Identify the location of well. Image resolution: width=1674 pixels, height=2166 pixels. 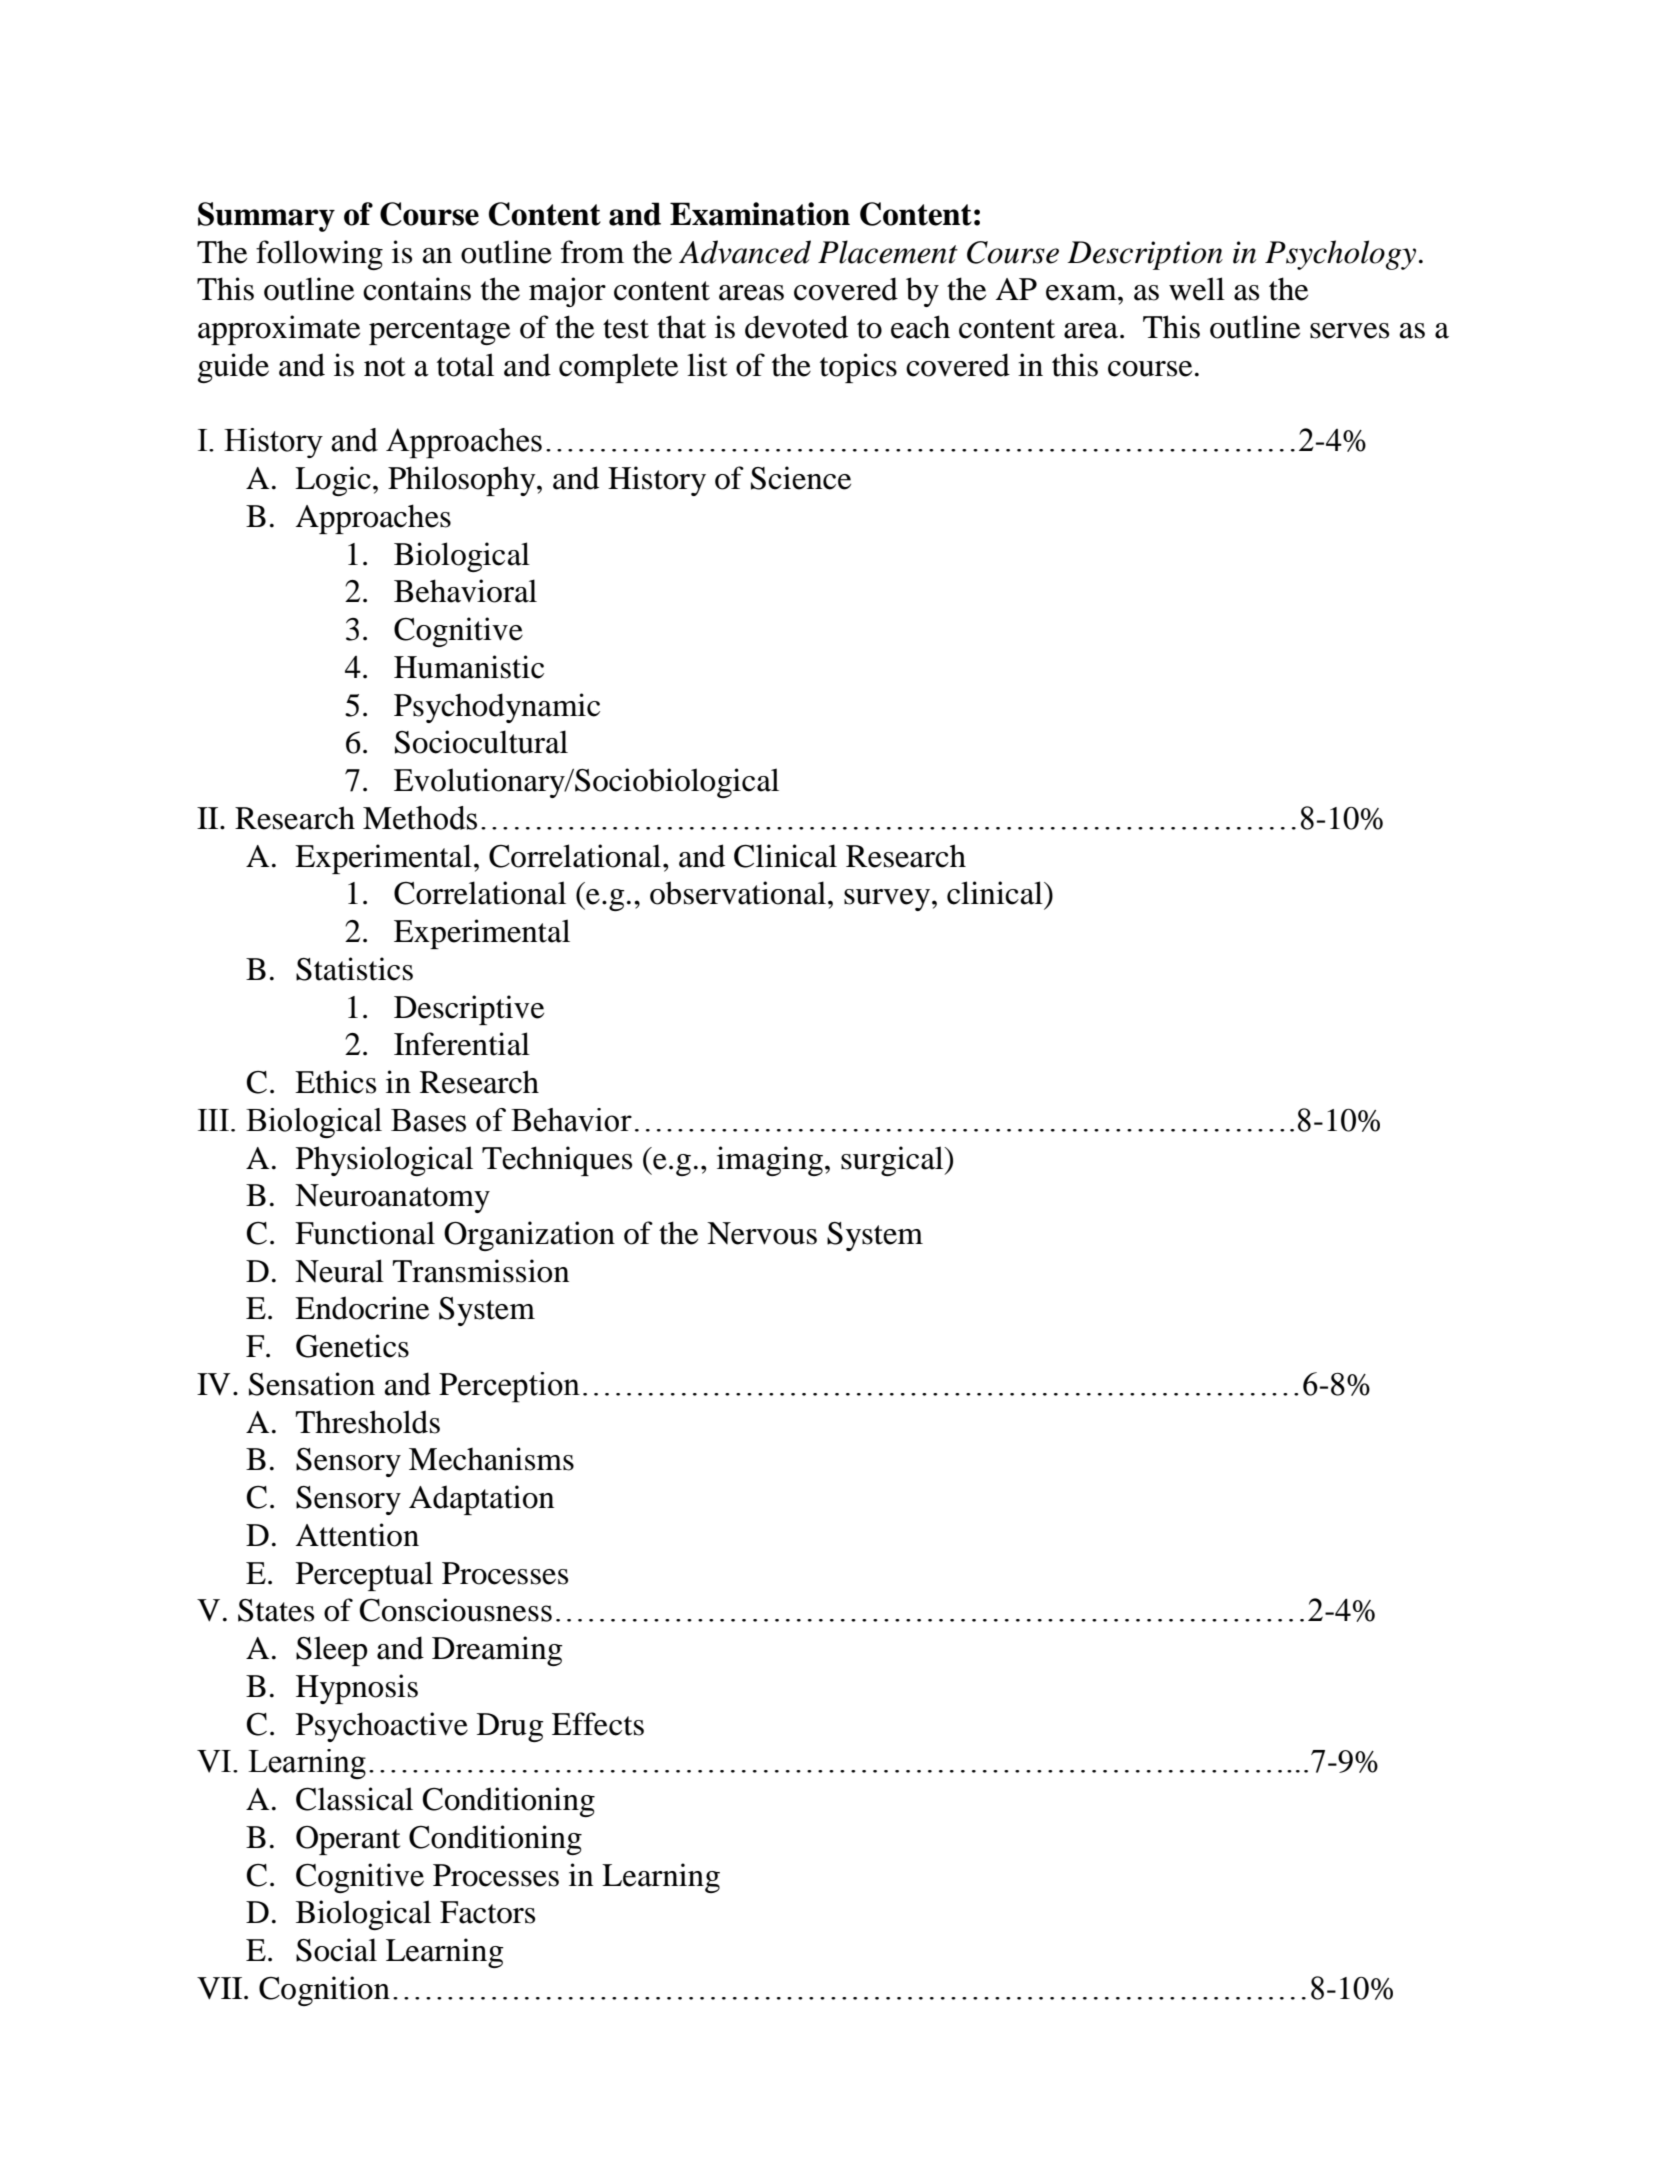
(1197, 289).
